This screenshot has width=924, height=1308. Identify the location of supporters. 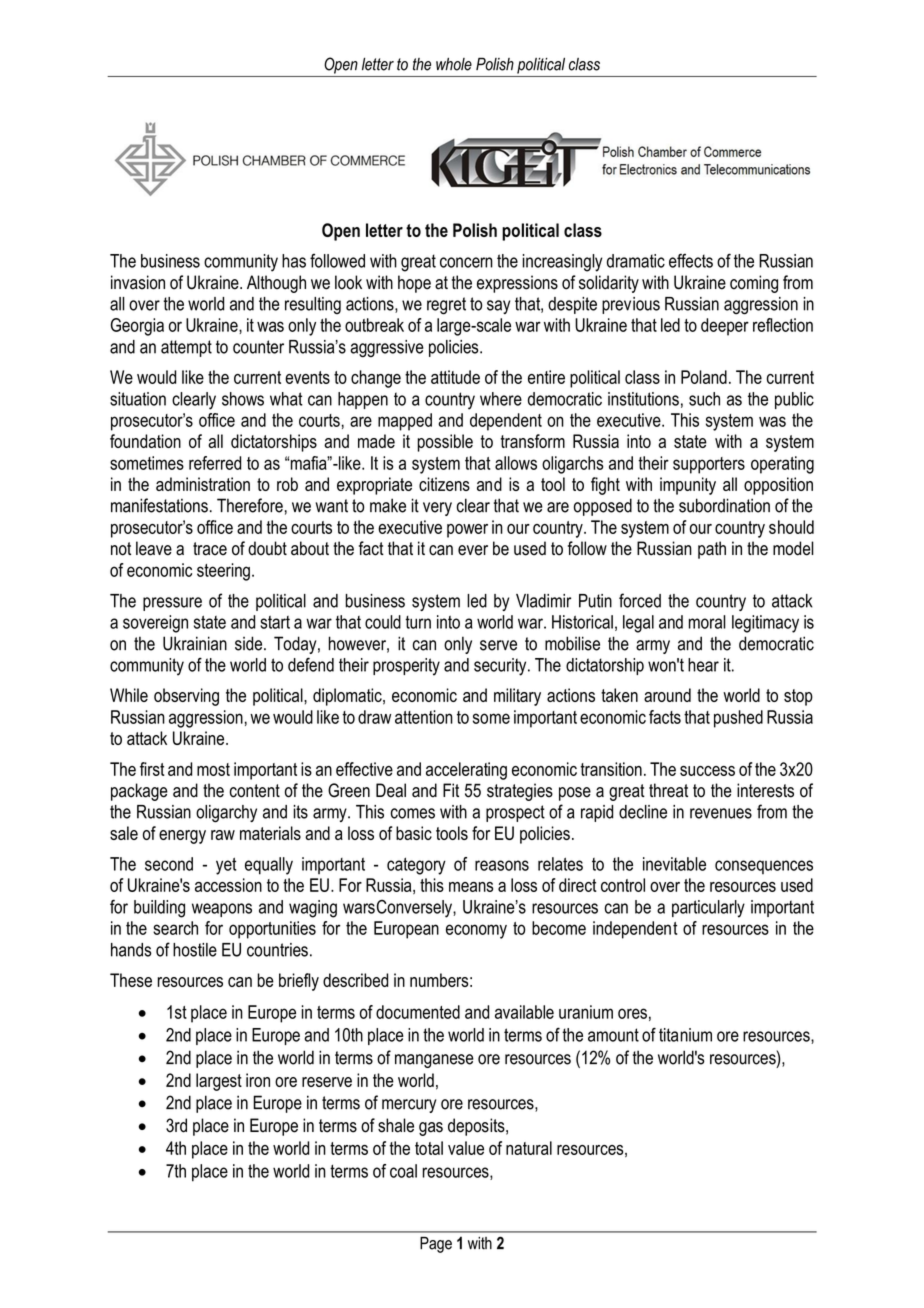
(709, 465).
